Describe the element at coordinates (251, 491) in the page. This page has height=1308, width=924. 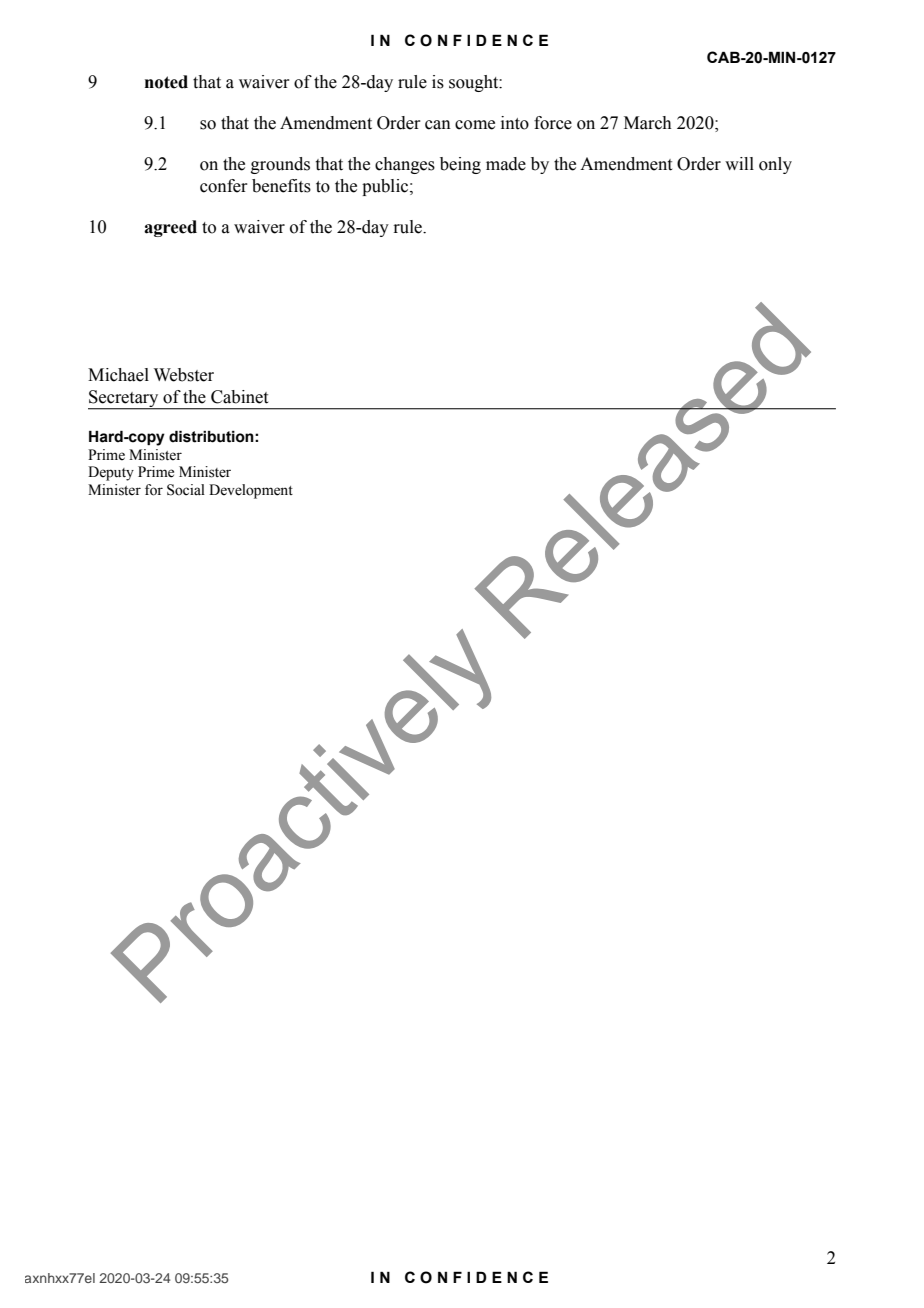
I see `Development` at that location.
